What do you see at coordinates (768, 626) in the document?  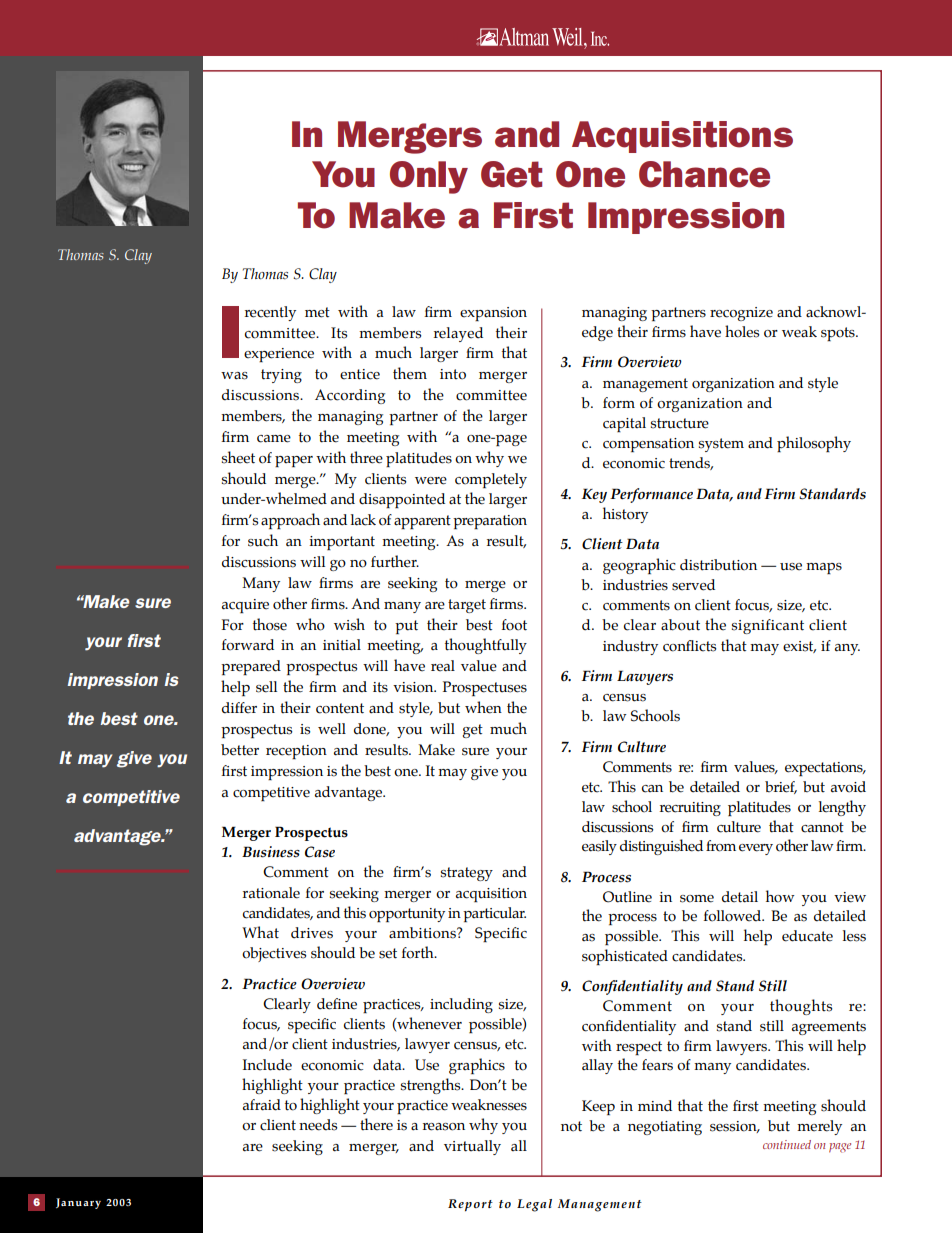 I see `significant` at bounding box center [768, 626].
